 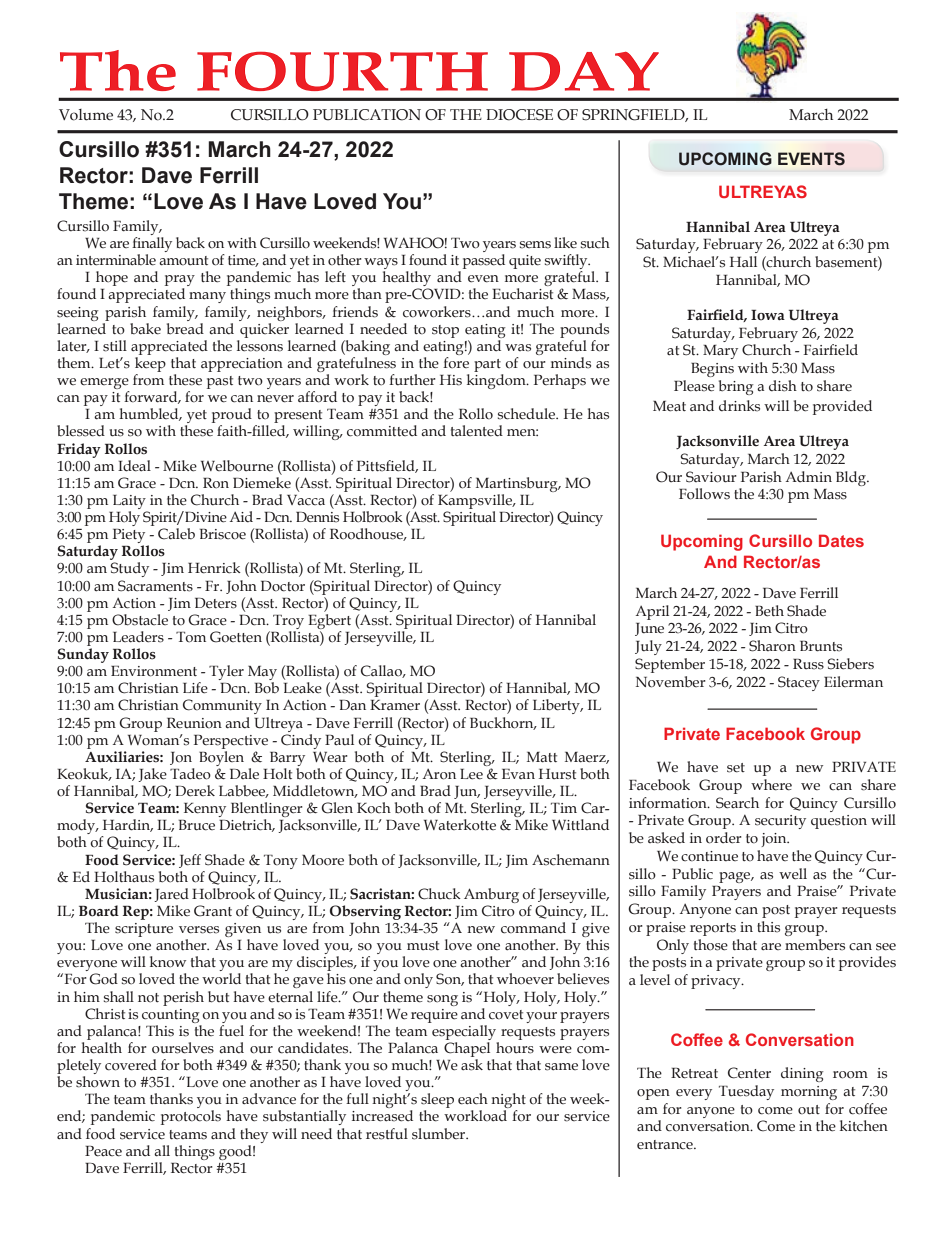 I want to click on talented, so click(x=477, y=431).
